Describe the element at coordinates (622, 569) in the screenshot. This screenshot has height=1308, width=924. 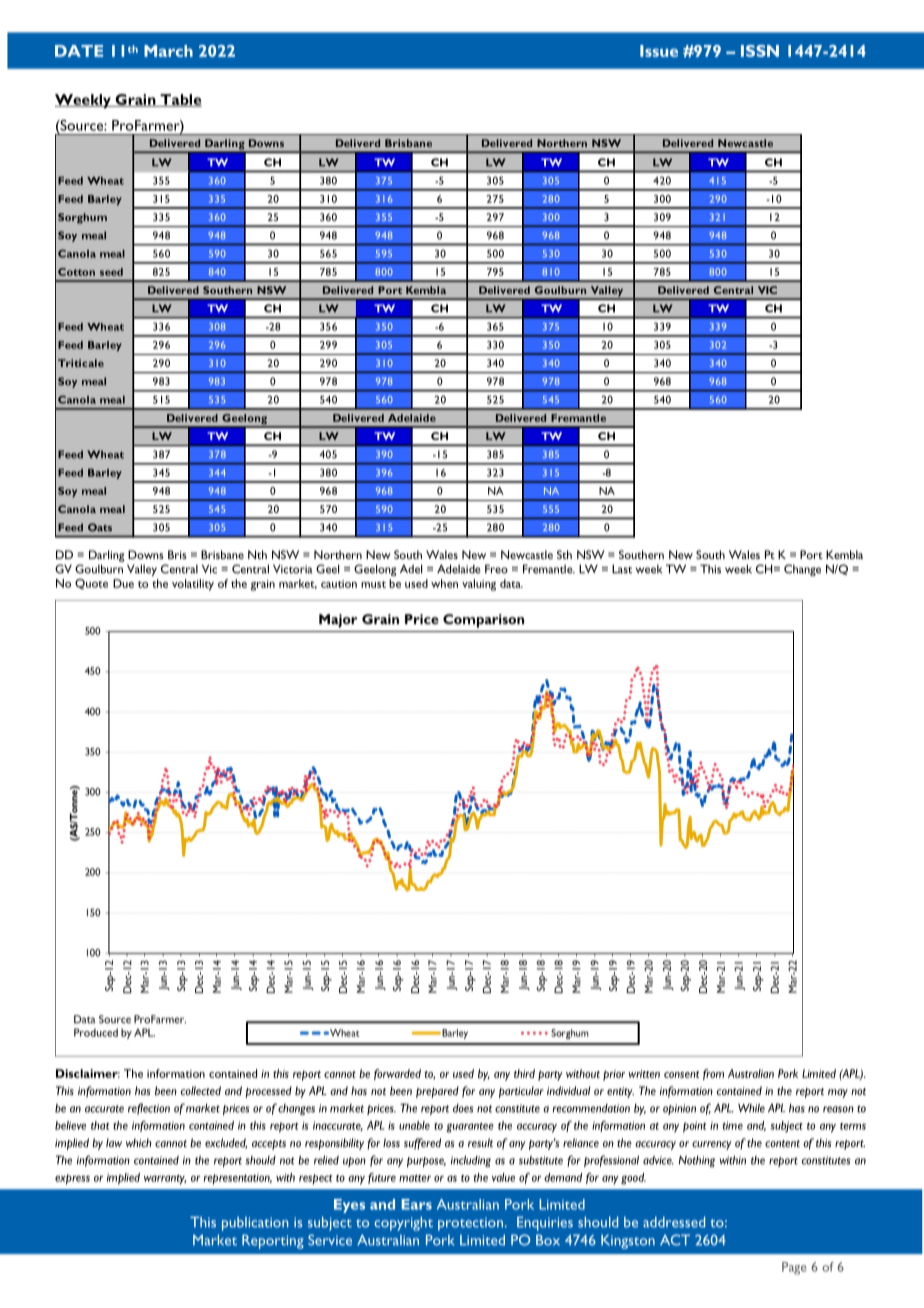
I see `Last` at that location.
